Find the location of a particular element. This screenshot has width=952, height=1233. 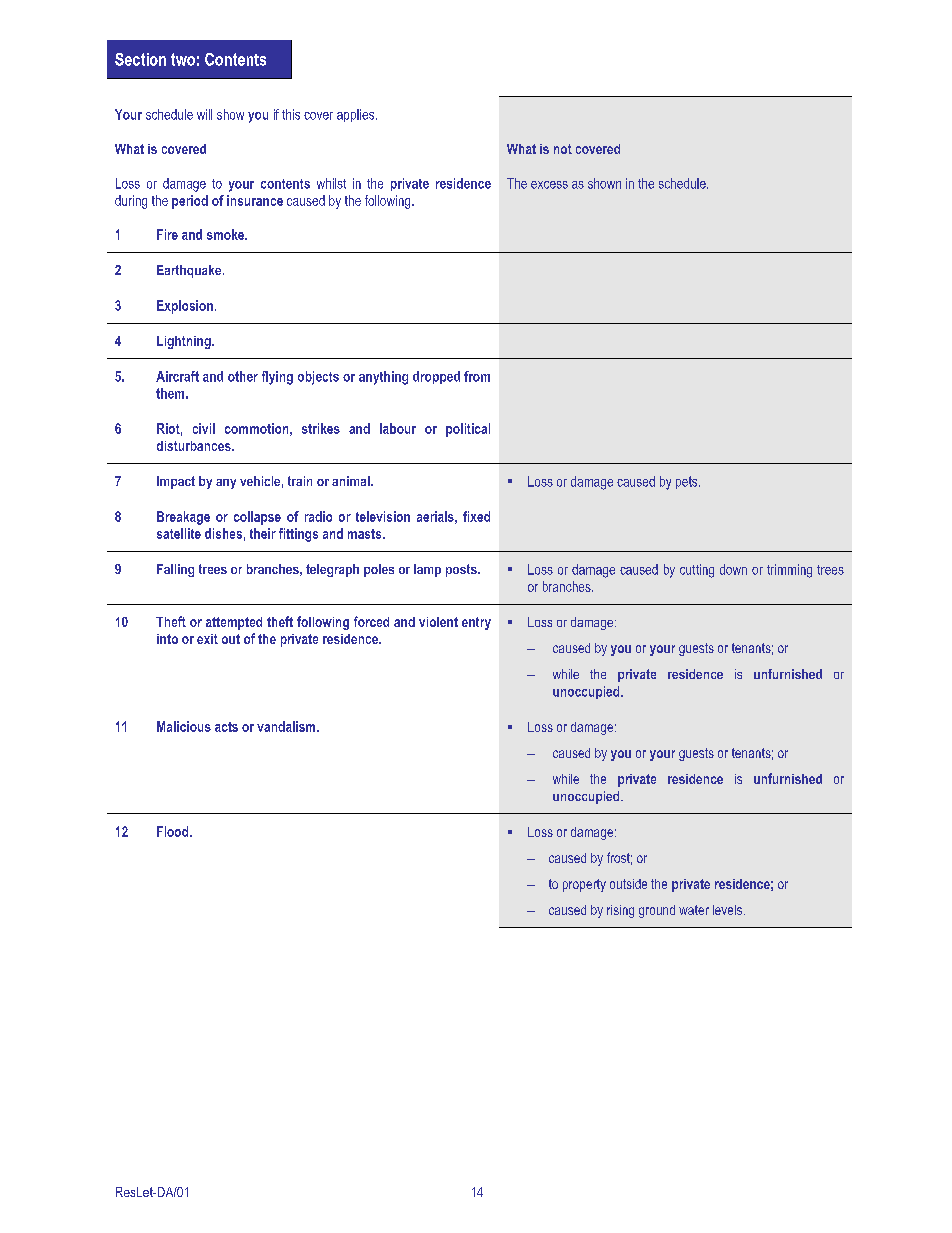

cutting is located at coordinates (697, 571).
